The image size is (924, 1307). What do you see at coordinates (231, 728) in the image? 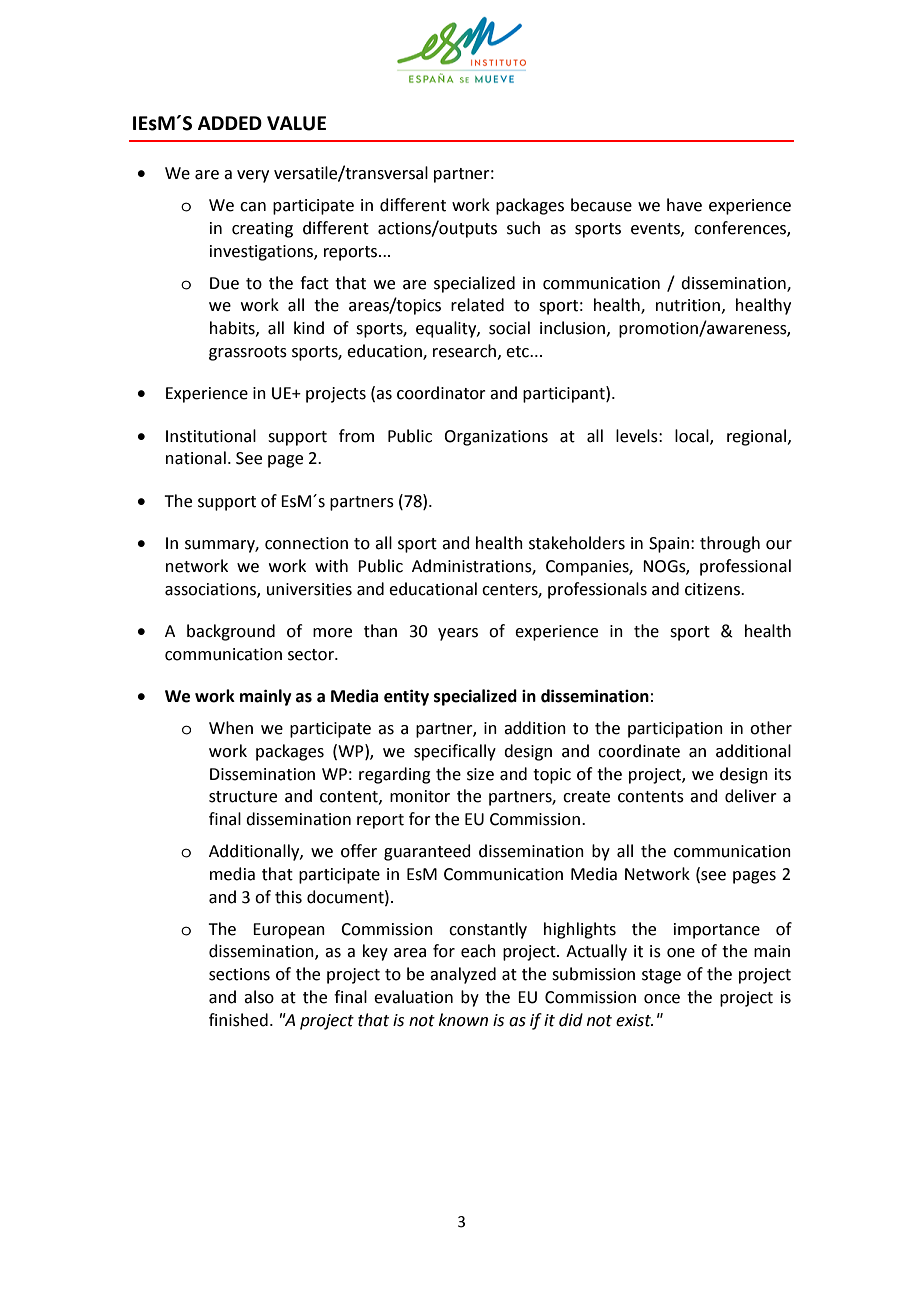
I see `When` at bounding box center [231, 728].
